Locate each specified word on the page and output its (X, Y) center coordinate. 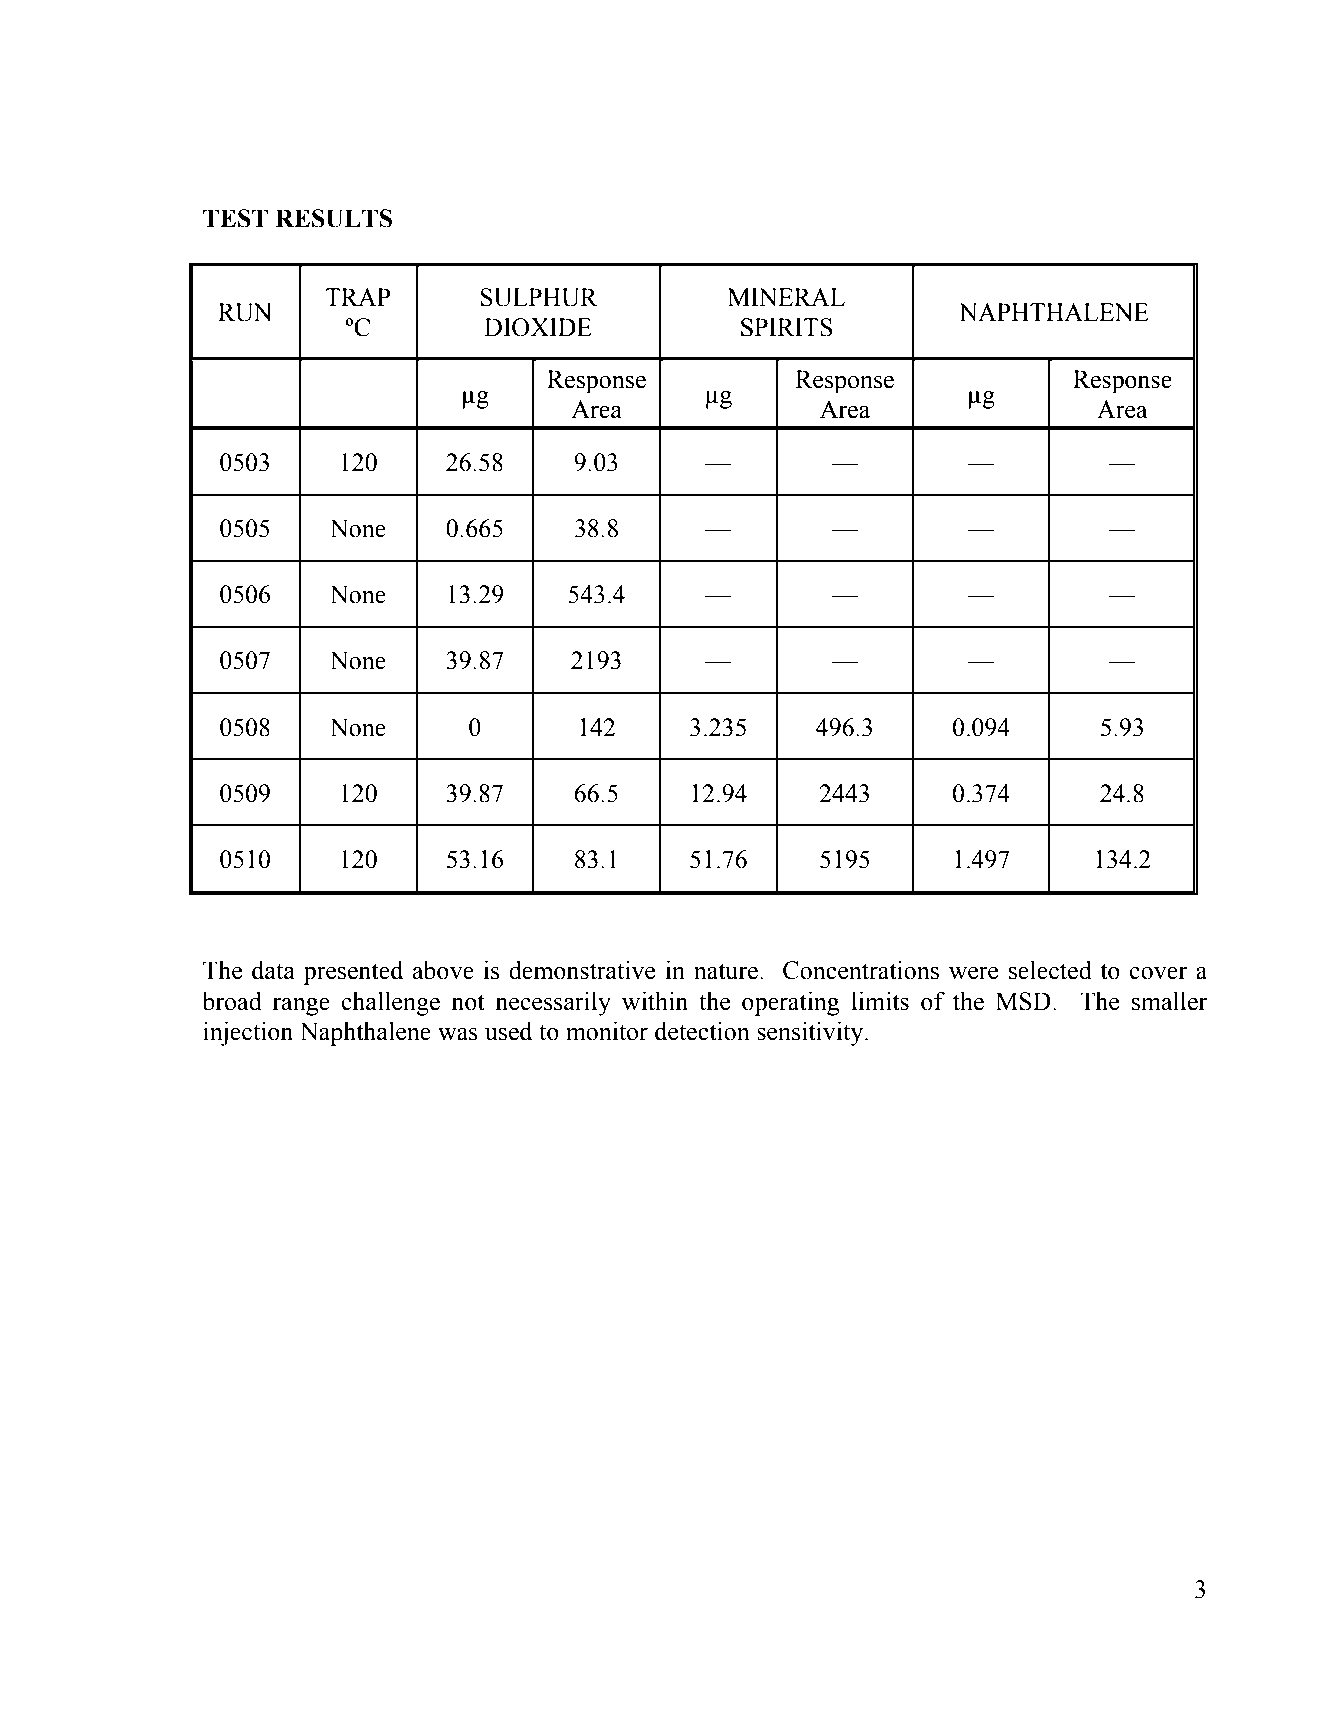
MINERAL (786, 297)
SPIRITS (786, 327)
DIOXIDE (538, 327)
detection (702, 1031)
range (301, 1007)
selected (1050, 970)
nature (726, 971)
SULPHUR (539, 297)
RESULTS (333, 218)
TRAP (358, 297)
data (273, 970)
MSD (1023, 1001)
